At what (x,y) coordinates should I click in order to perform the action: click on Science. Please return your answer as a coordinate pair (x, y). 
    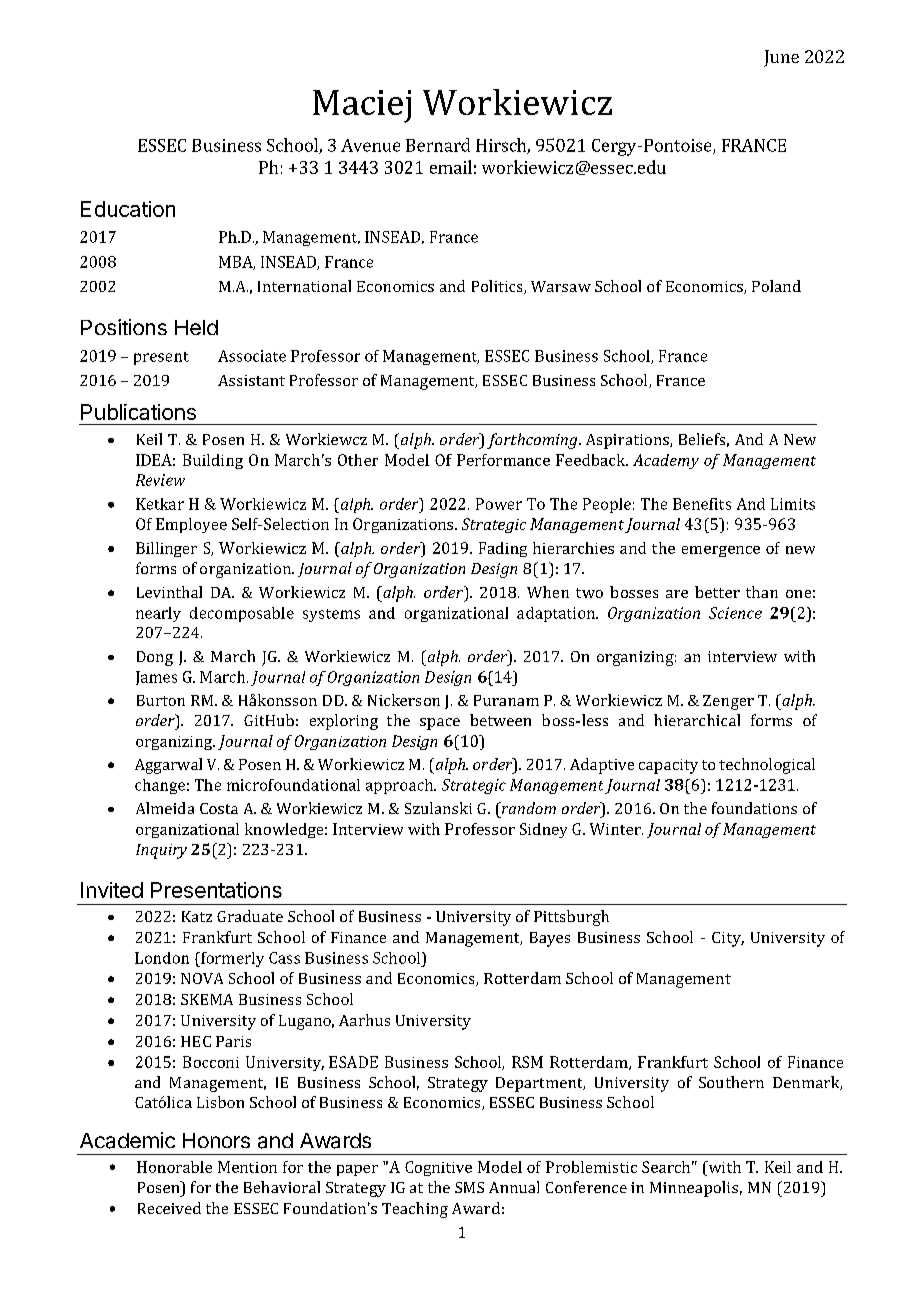
    Looking at the image, I should click on (735, 613).
